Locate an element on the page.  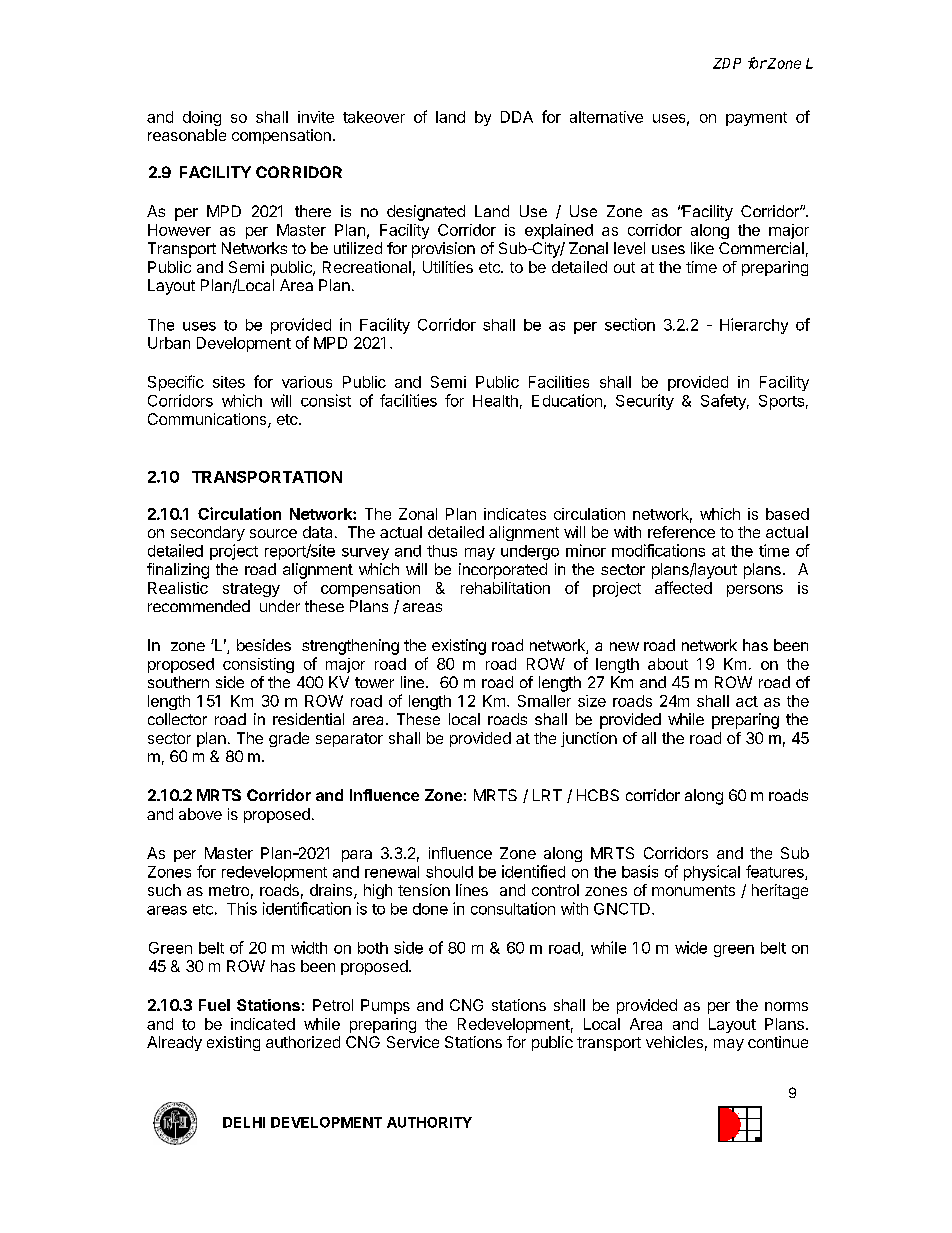
above is located at coordinates (200, 814).
